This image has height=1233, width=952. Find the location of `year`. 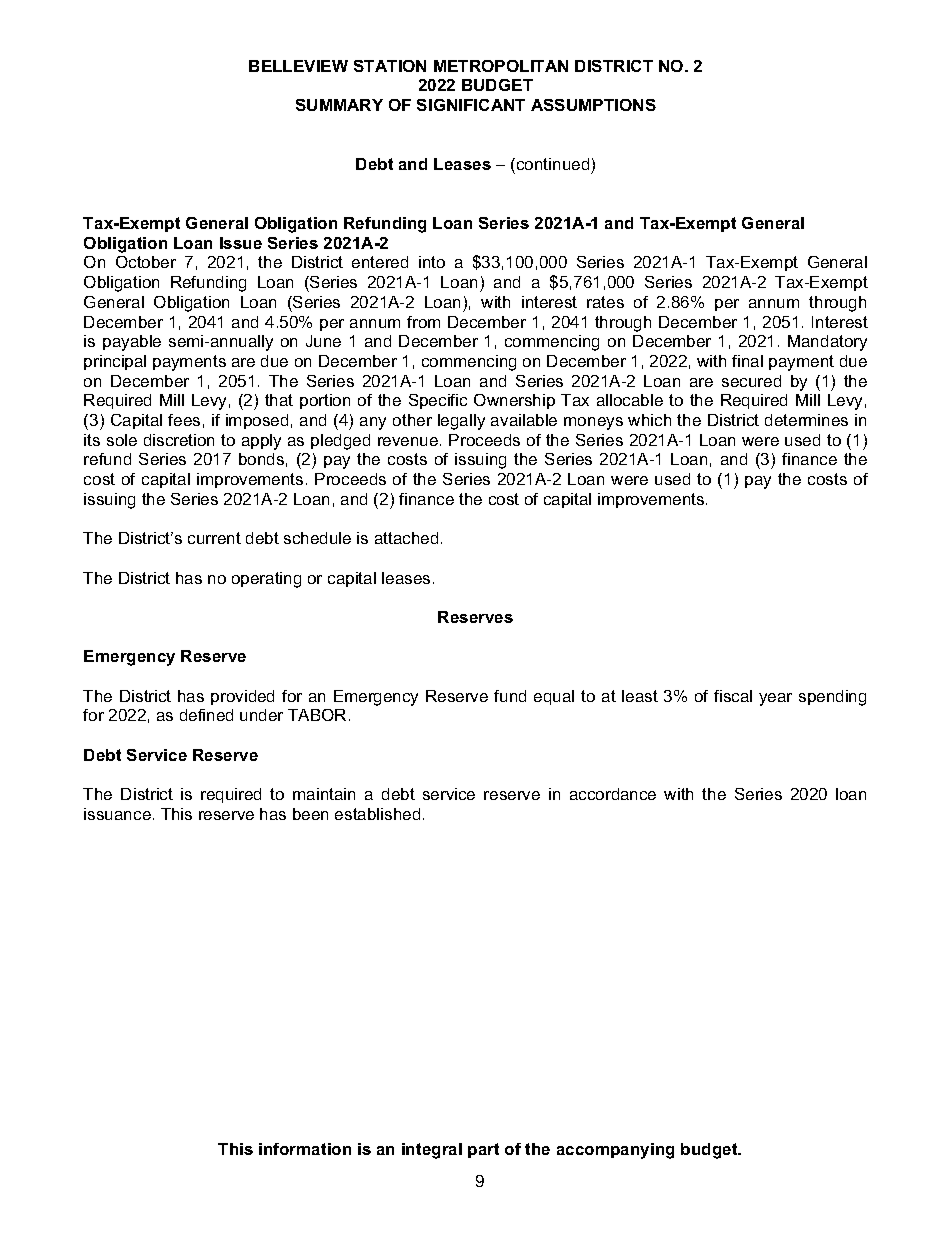

year is located at coordinates (775, 699).
